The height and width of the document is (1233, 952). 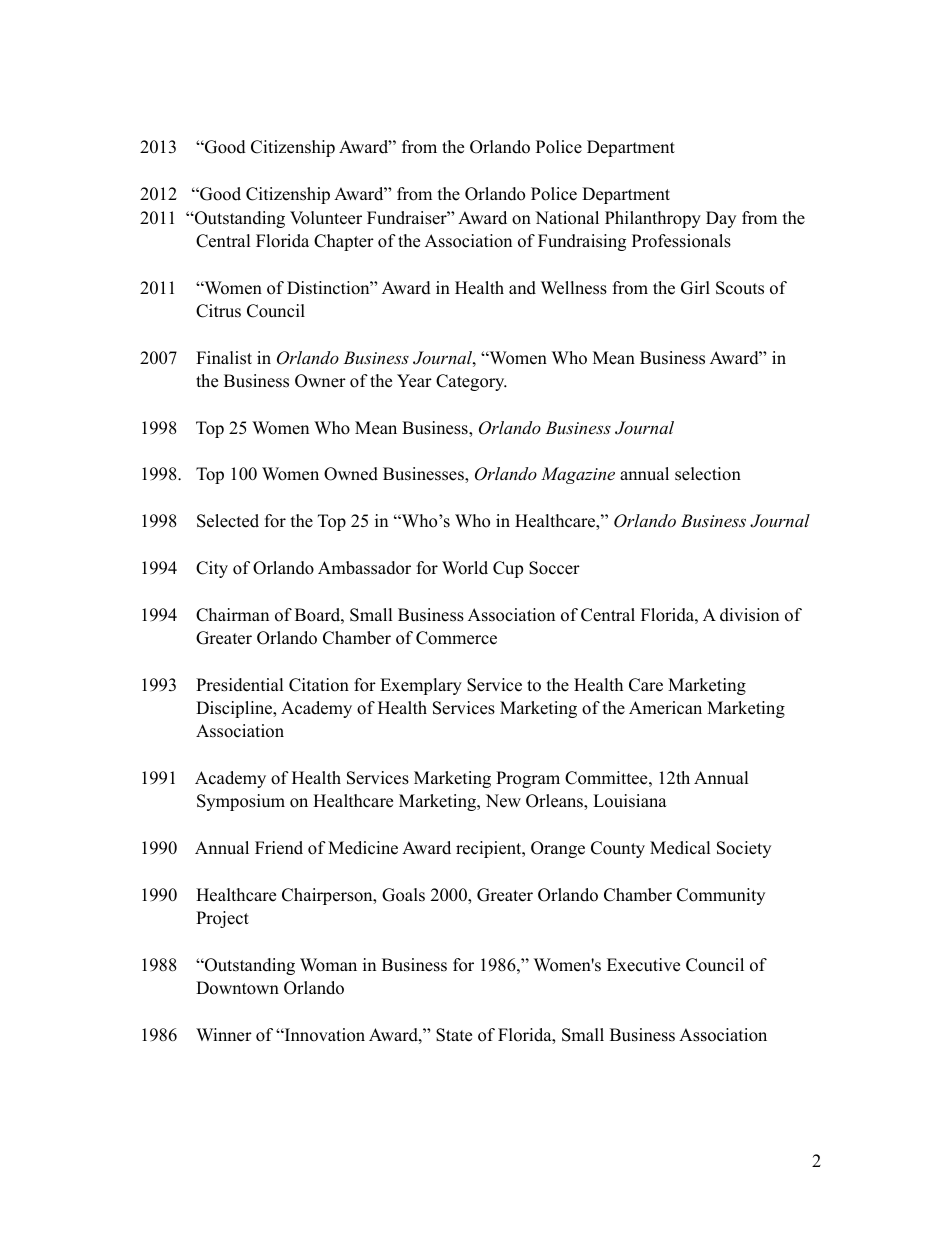 What do you see at coordinates (237, 988) in the document?
I see `Downtown` at bounding box center [237, 988].
